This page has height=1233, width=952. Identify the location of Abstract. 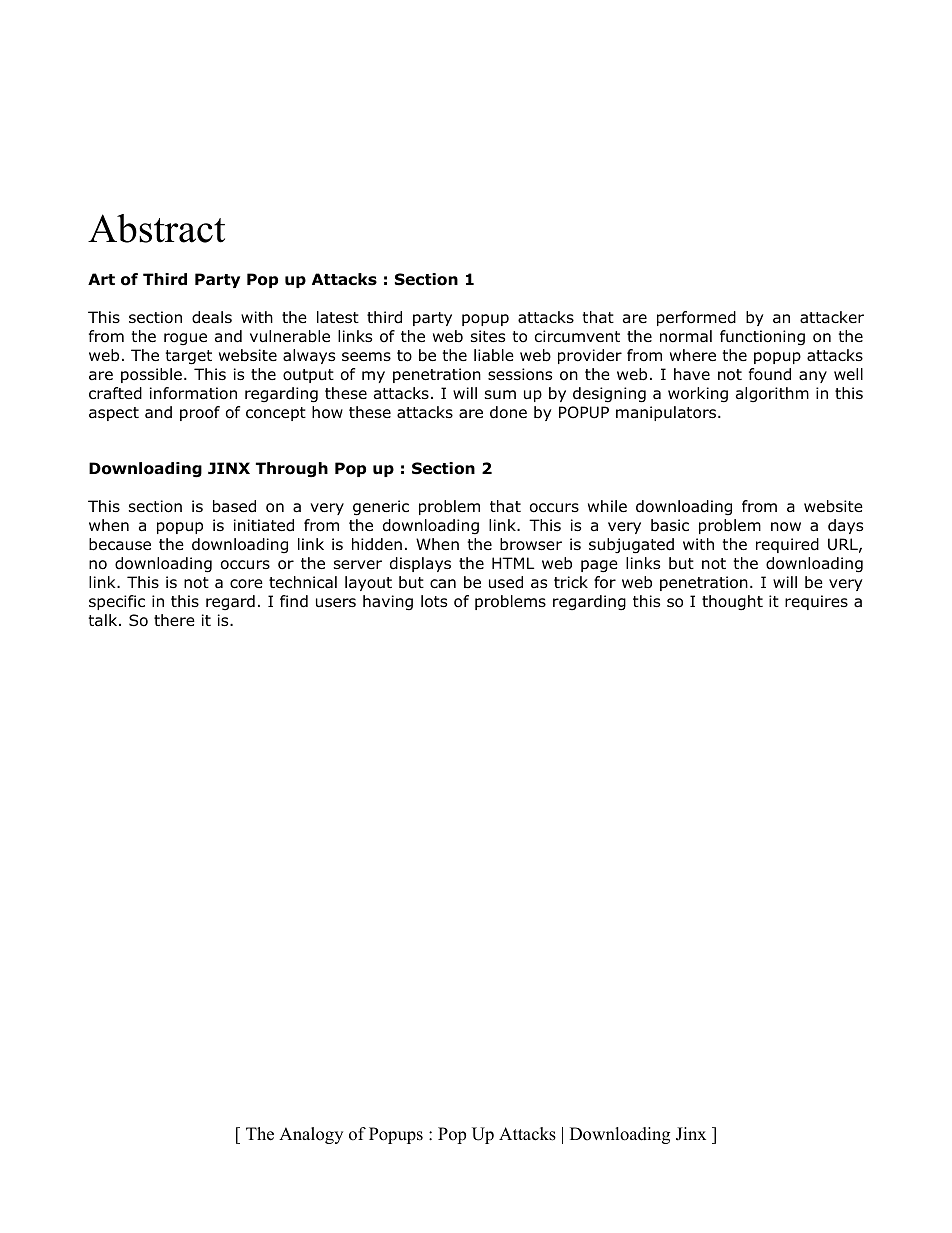
(156, 228).
